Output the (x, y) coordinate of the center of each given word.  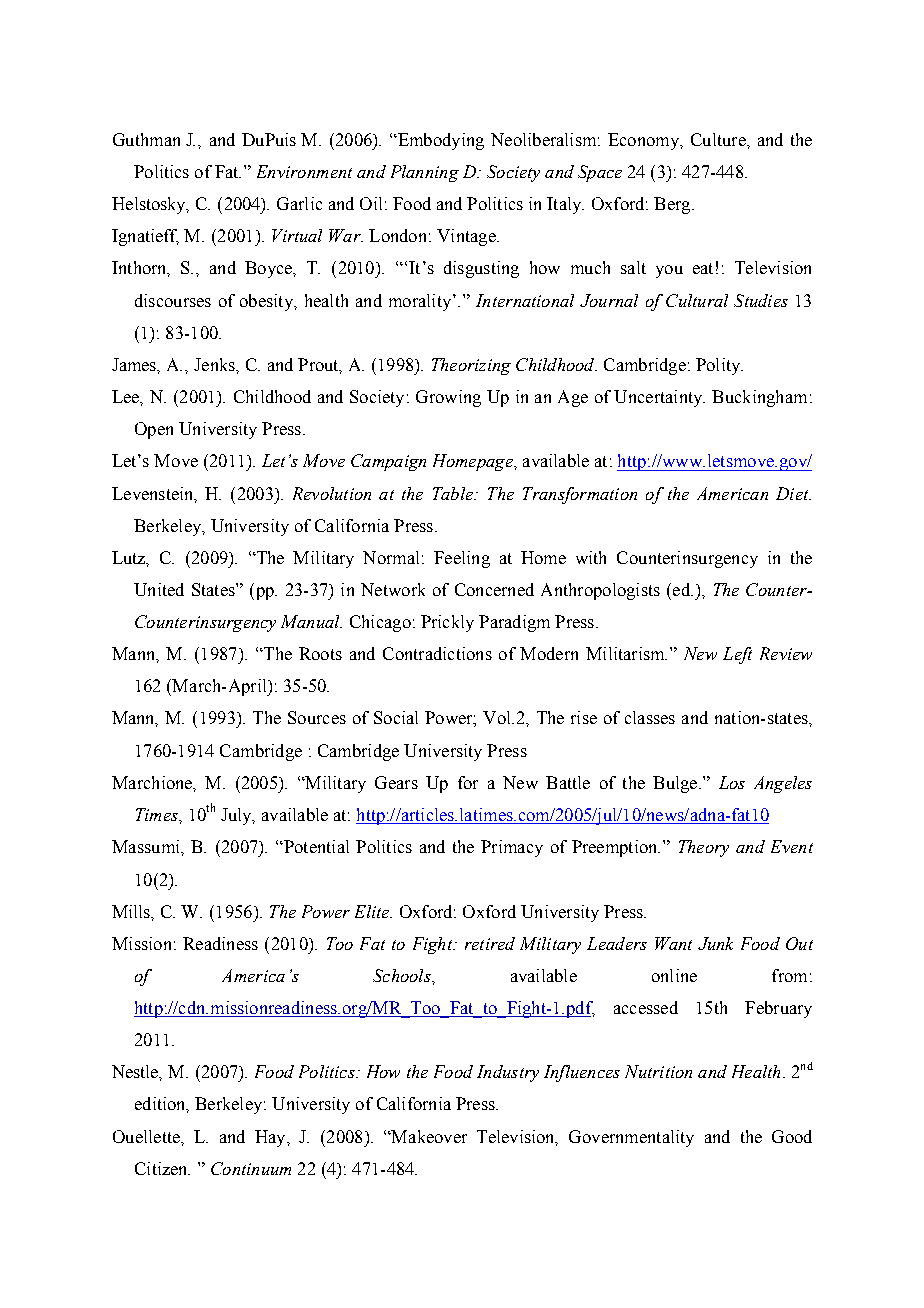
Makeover (428, 1136)
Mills (132, 912)
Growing (448, 398)
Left (737, 655)
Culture (719, 139)
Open (154, 430)
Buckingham (759, 398)
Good (792, 1136)
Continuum (251, 1168)
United (159, 589)
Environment (304, 171)
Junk (715, 943)
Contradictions (437, 653)
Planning (425, 173)
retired (490, 943)
